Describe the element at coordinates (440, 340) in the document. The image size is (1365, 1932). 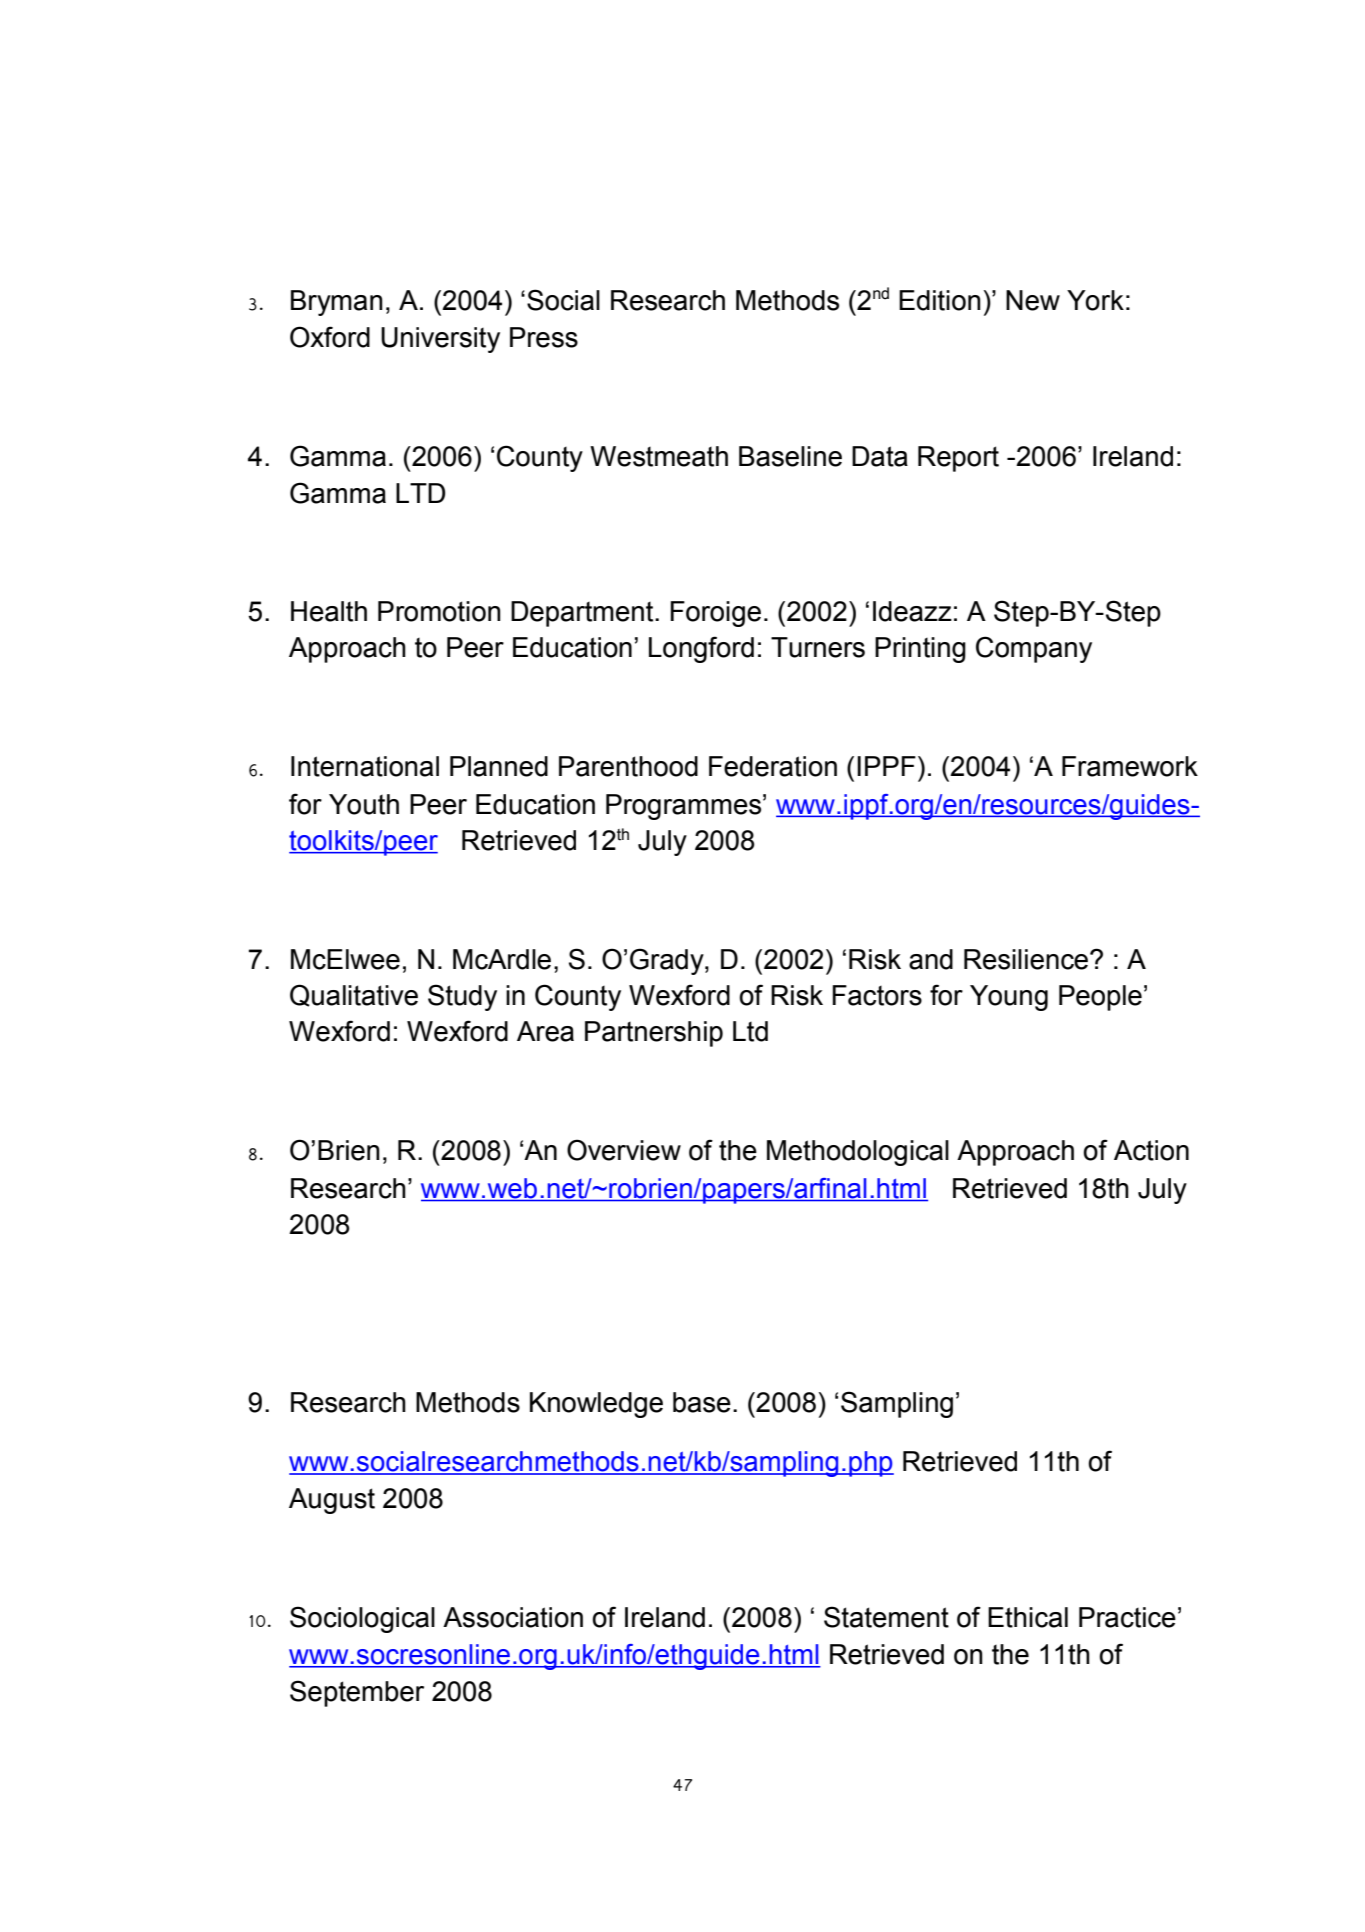
I see `University` at that location.
